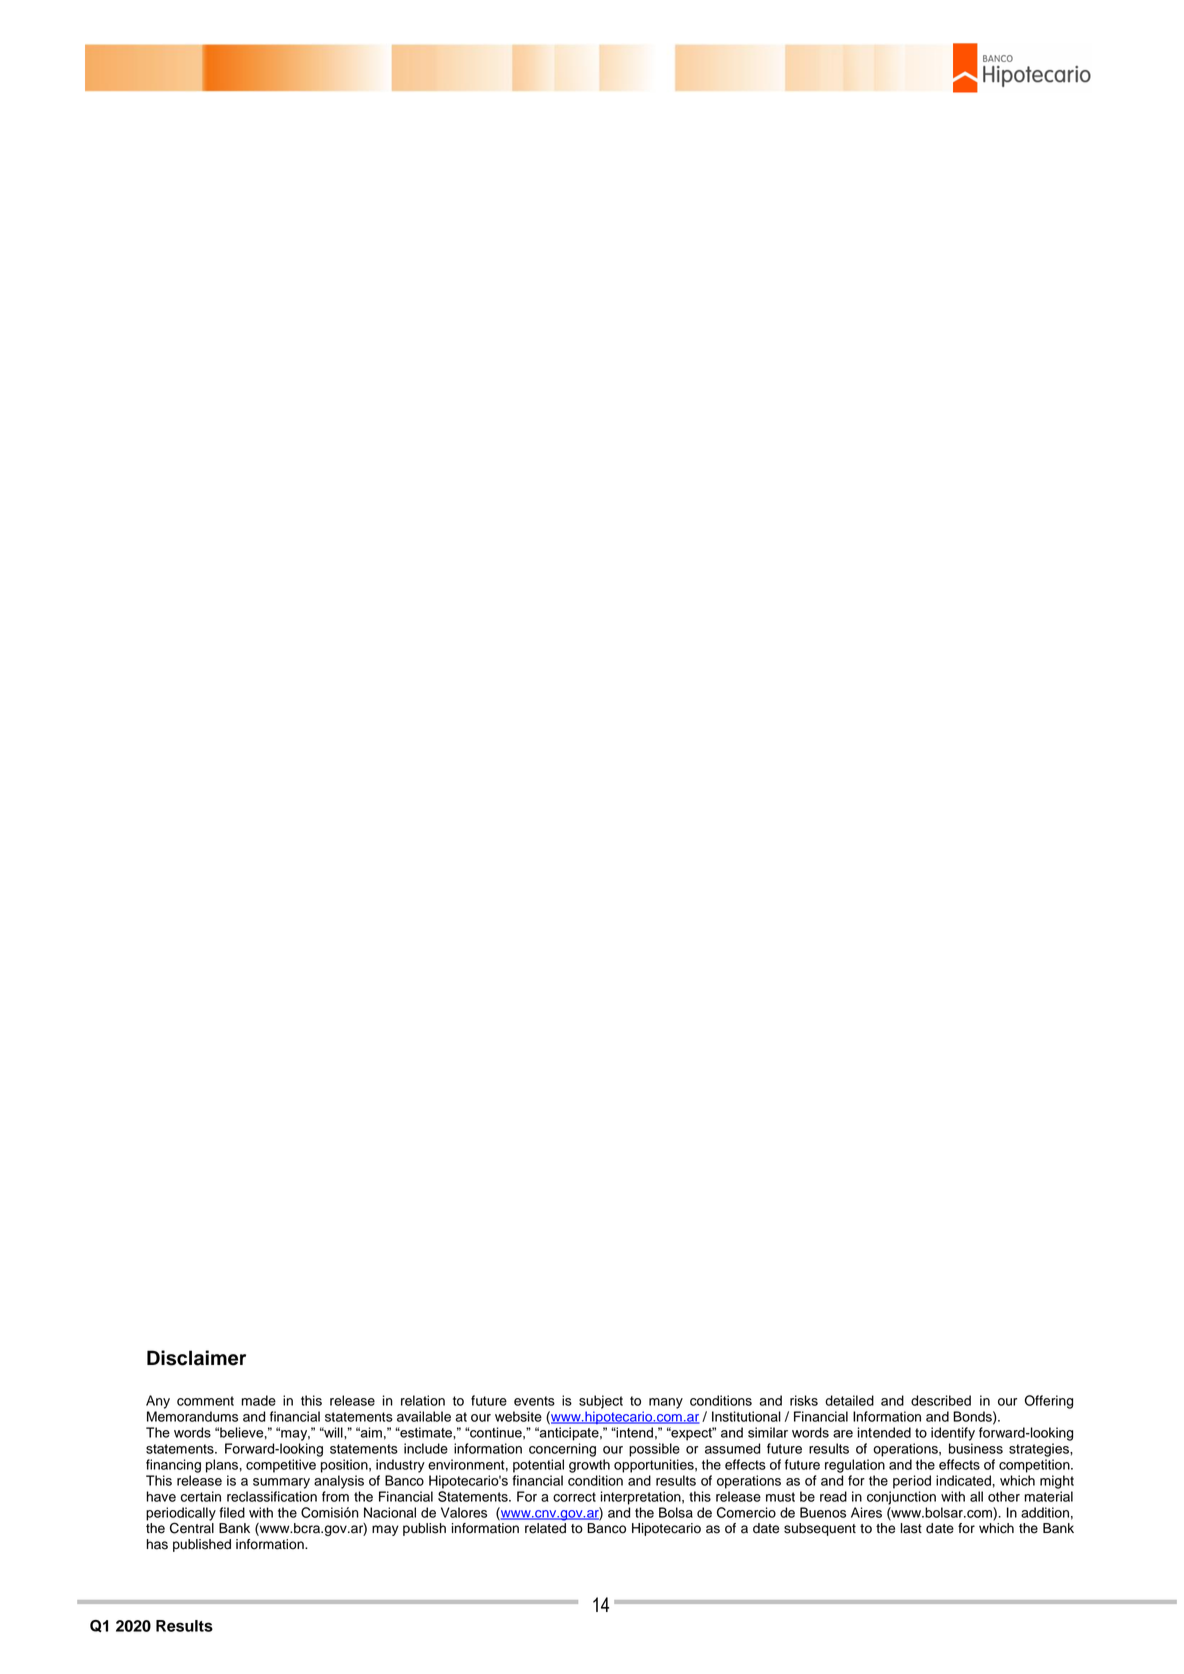 Image resolution: width=1184 pixels, height=1674 pixels. Describe the element at coordinates (953, 1434) in the page. I see `identify` at that location.
